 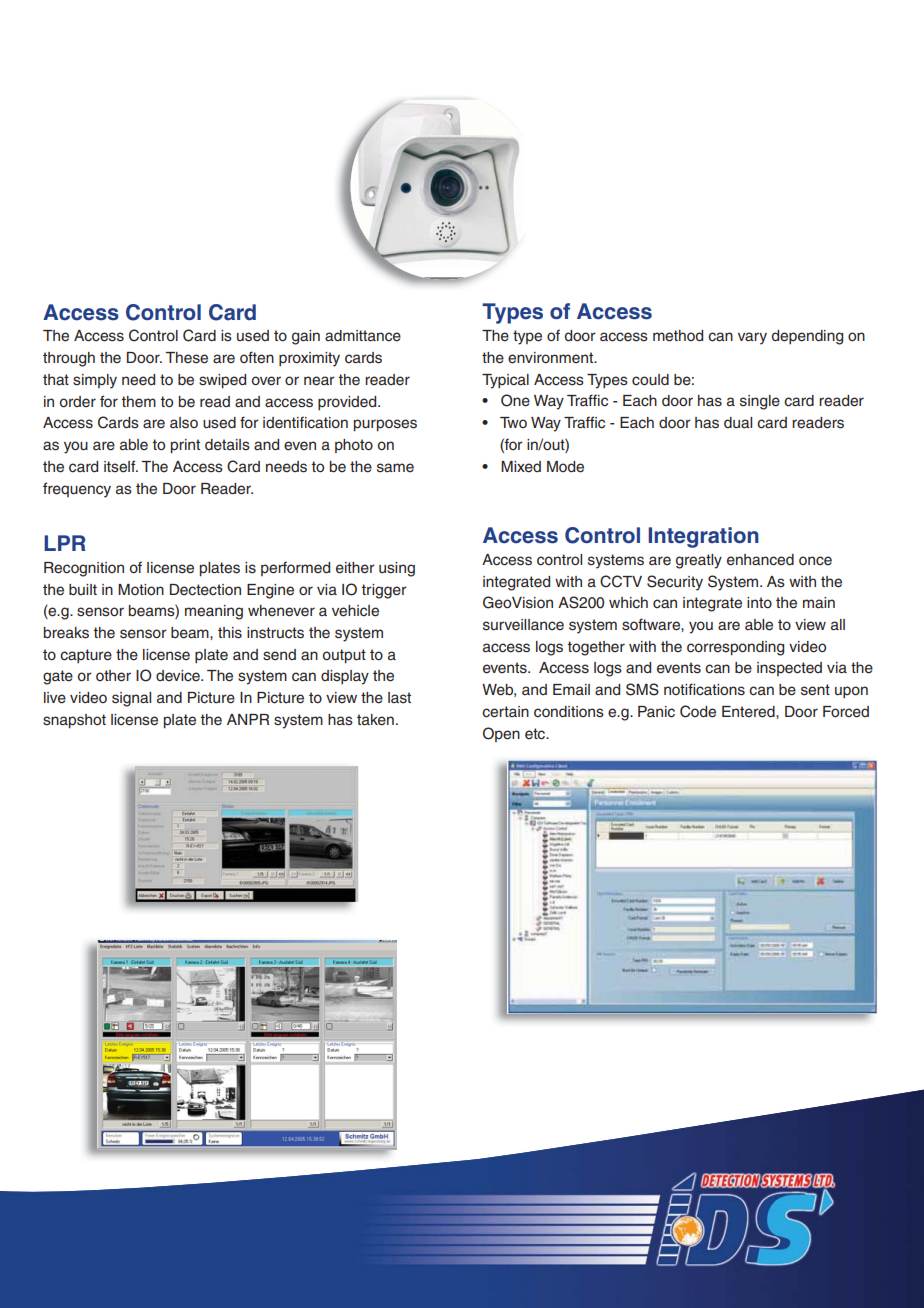 What do you see at coordinates (752, 338) in the screenshot?
I see `vary` at bounding box center [752, 338].
